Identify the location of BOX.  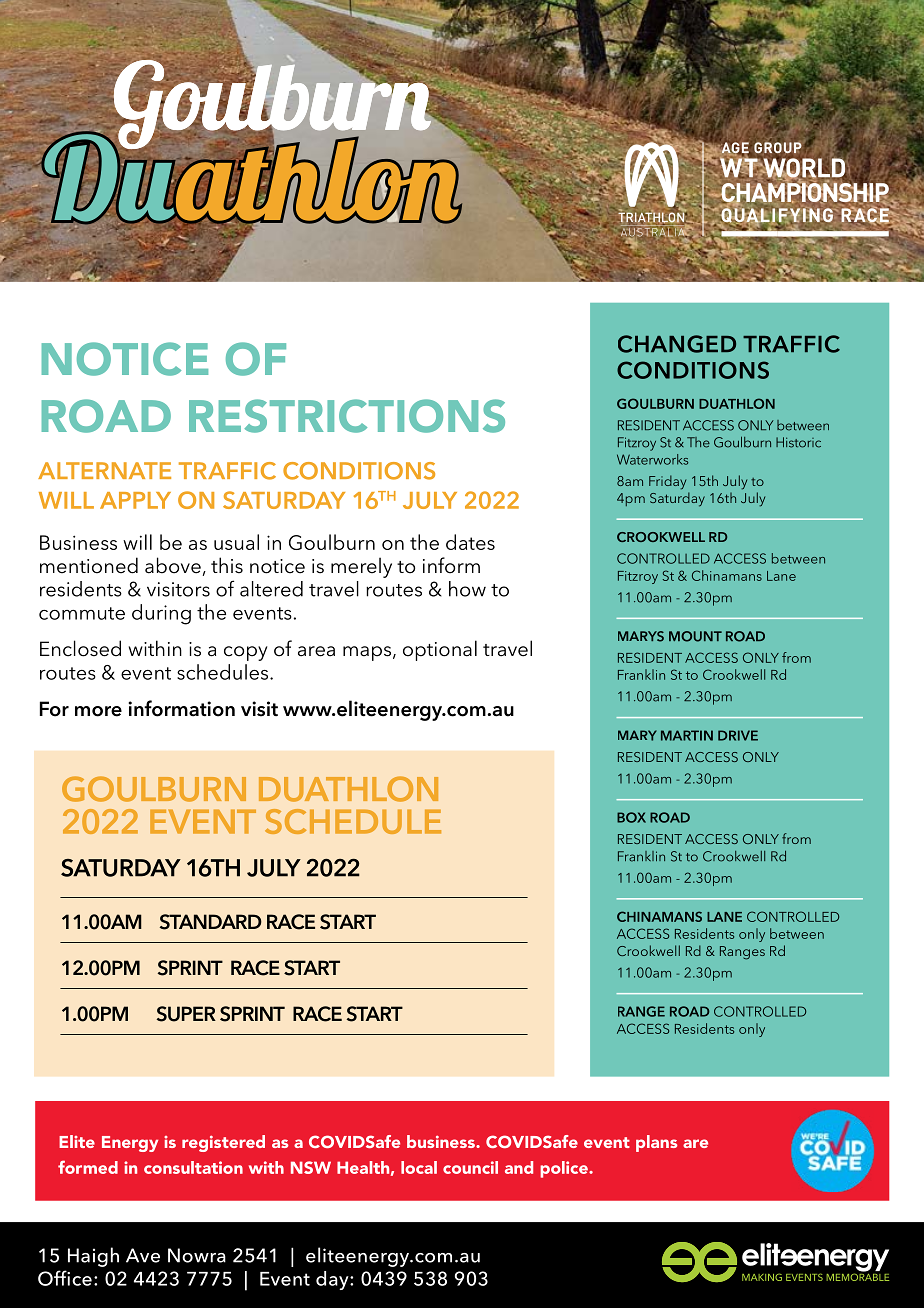
(631, 817).
